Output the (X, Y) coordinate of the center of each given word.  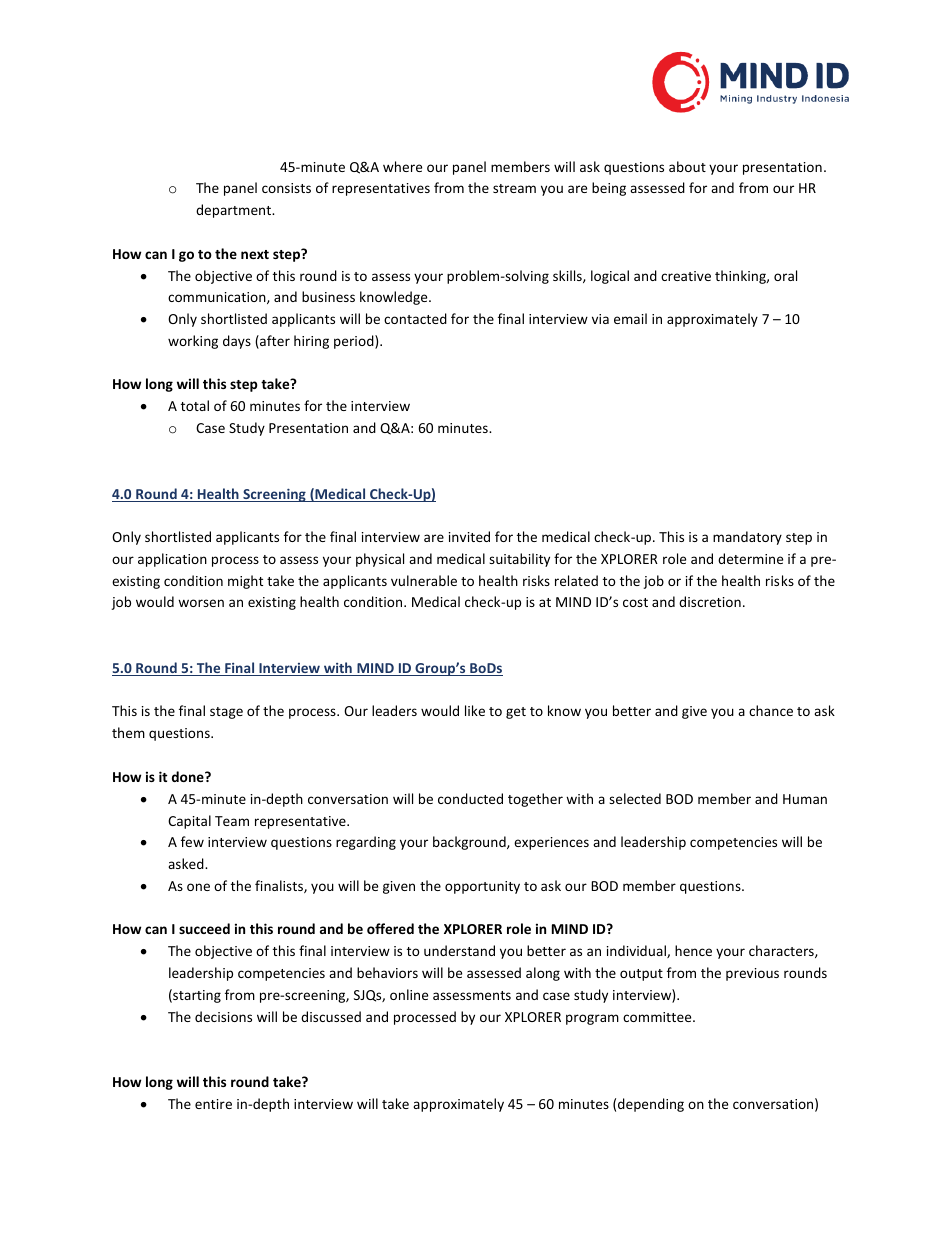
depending (651, 1105)
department (235, 211)
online (409, 994)
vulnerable (424, 580)
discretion (710, 601)
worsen (201, 603)
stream (514, 188)
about (687, 166)
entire (213, 1104)
